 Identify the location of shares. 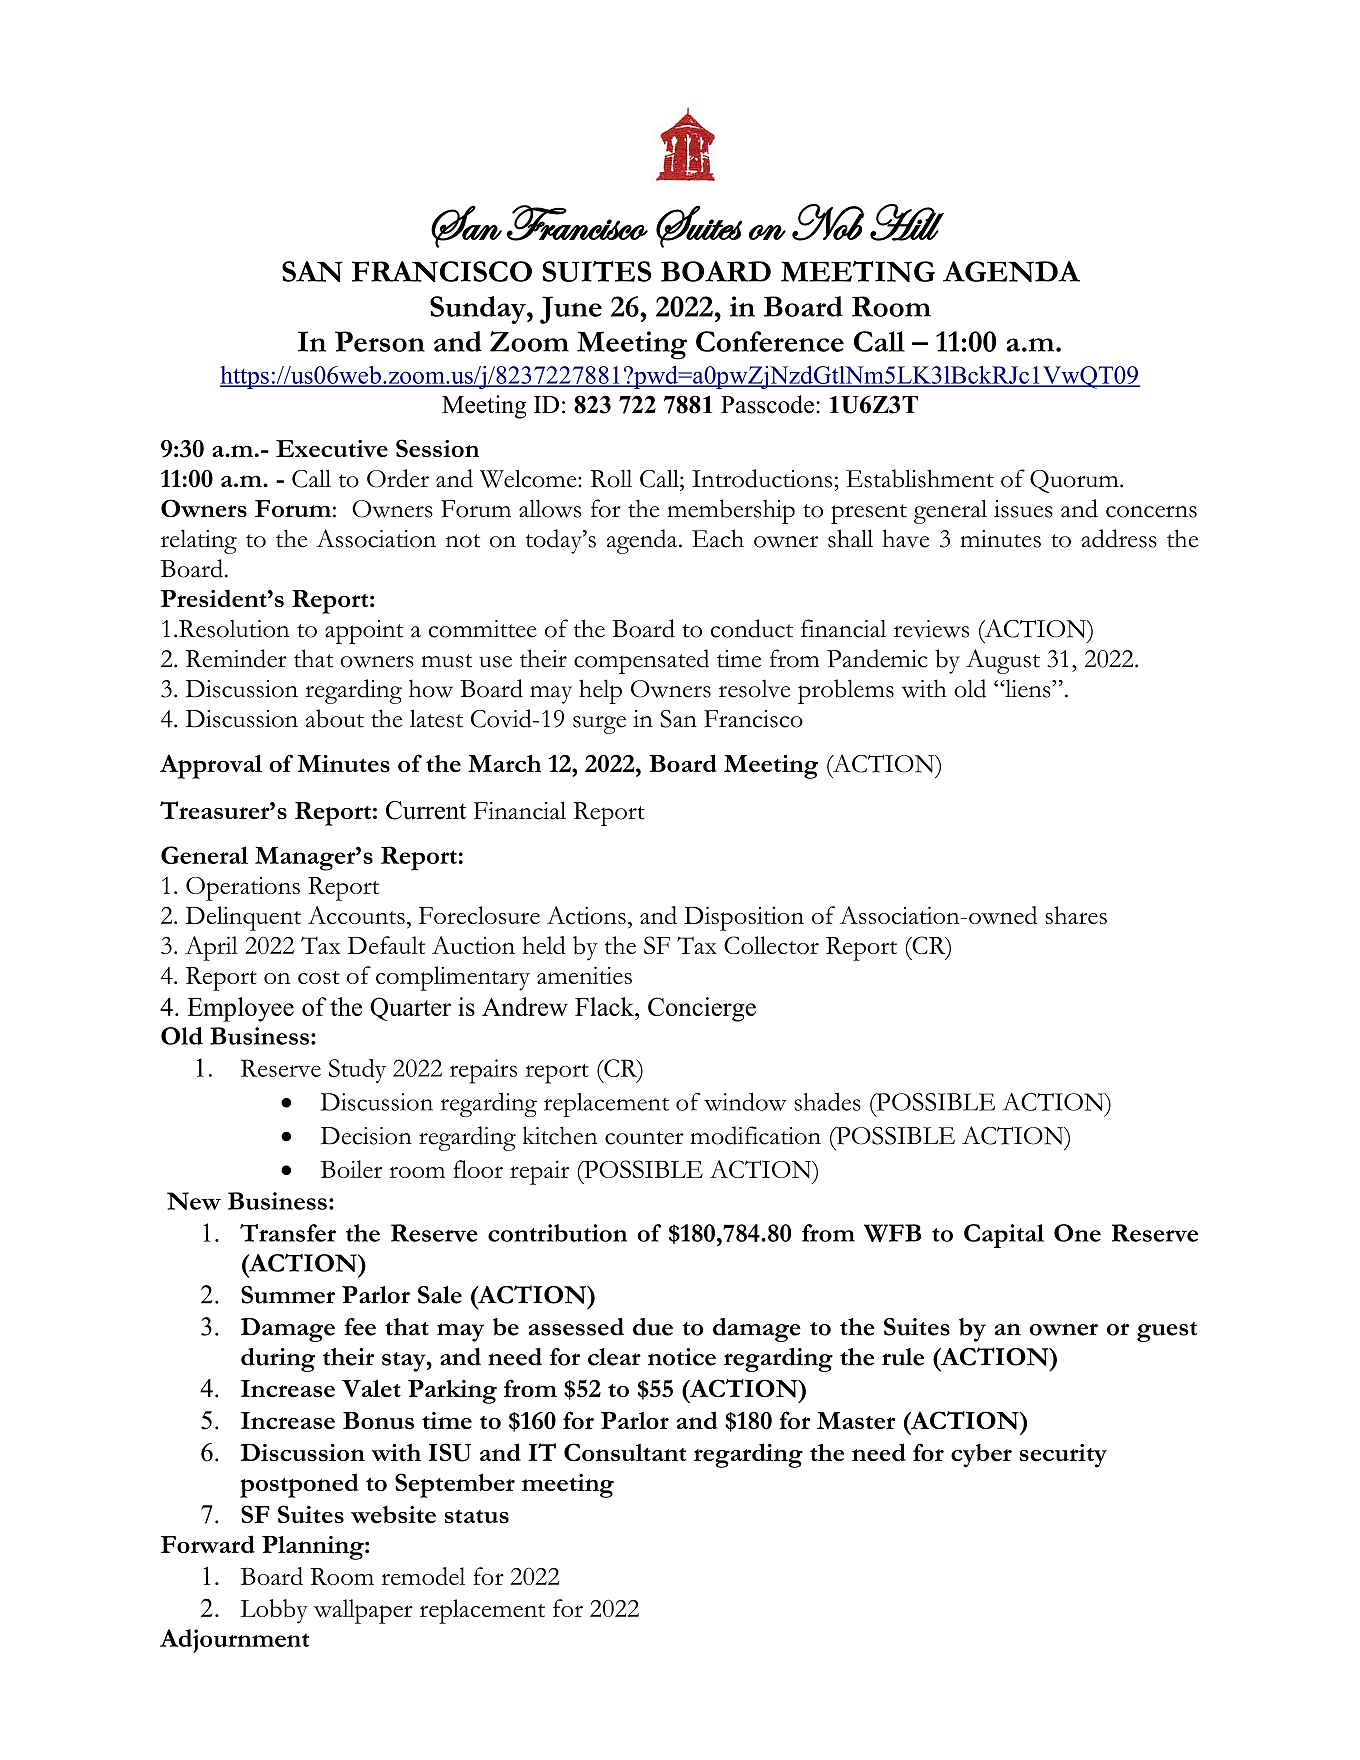
(1076, 915).
